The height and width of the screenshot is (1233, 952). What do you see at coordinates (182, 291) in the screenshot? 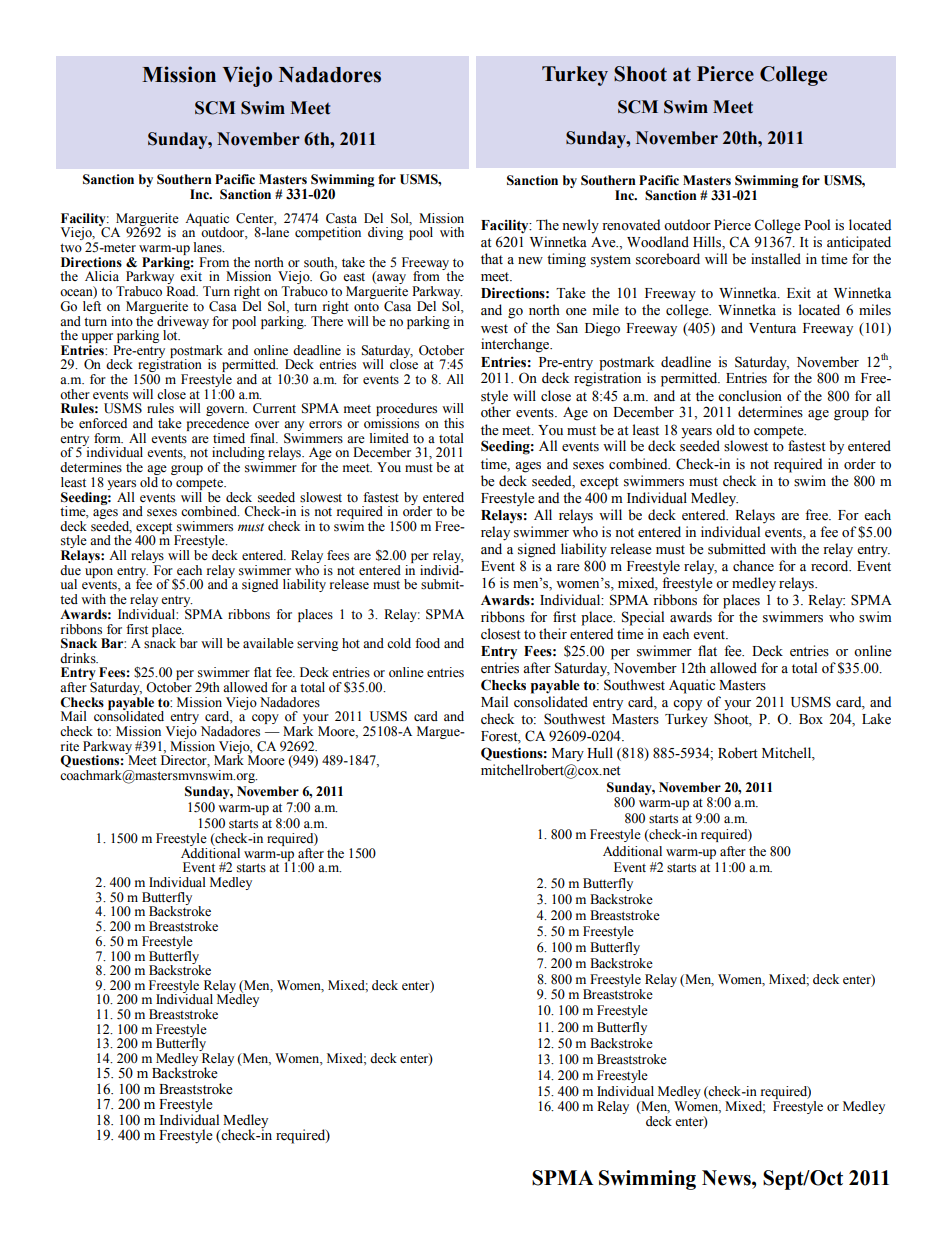
I see `Road` at bounding box center [182, 291].
